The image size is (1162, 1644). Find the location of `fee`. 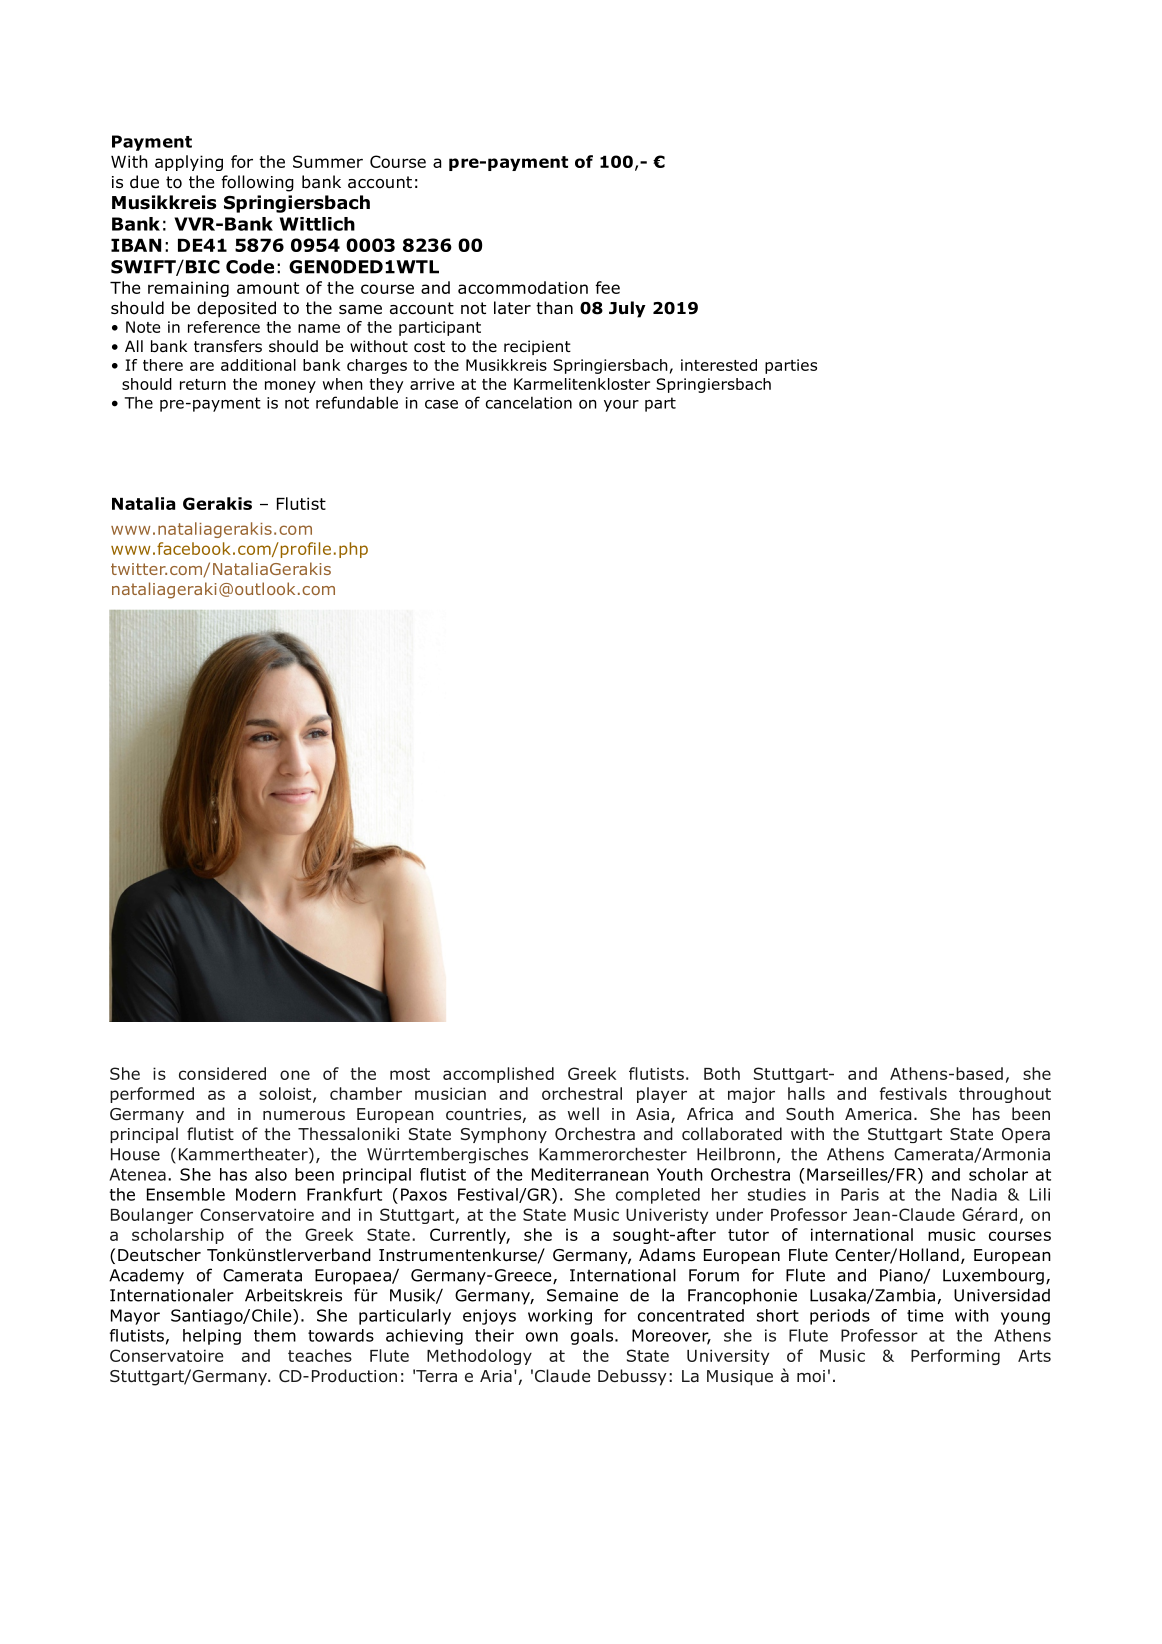

fee is located at coordinates (607, 287).
